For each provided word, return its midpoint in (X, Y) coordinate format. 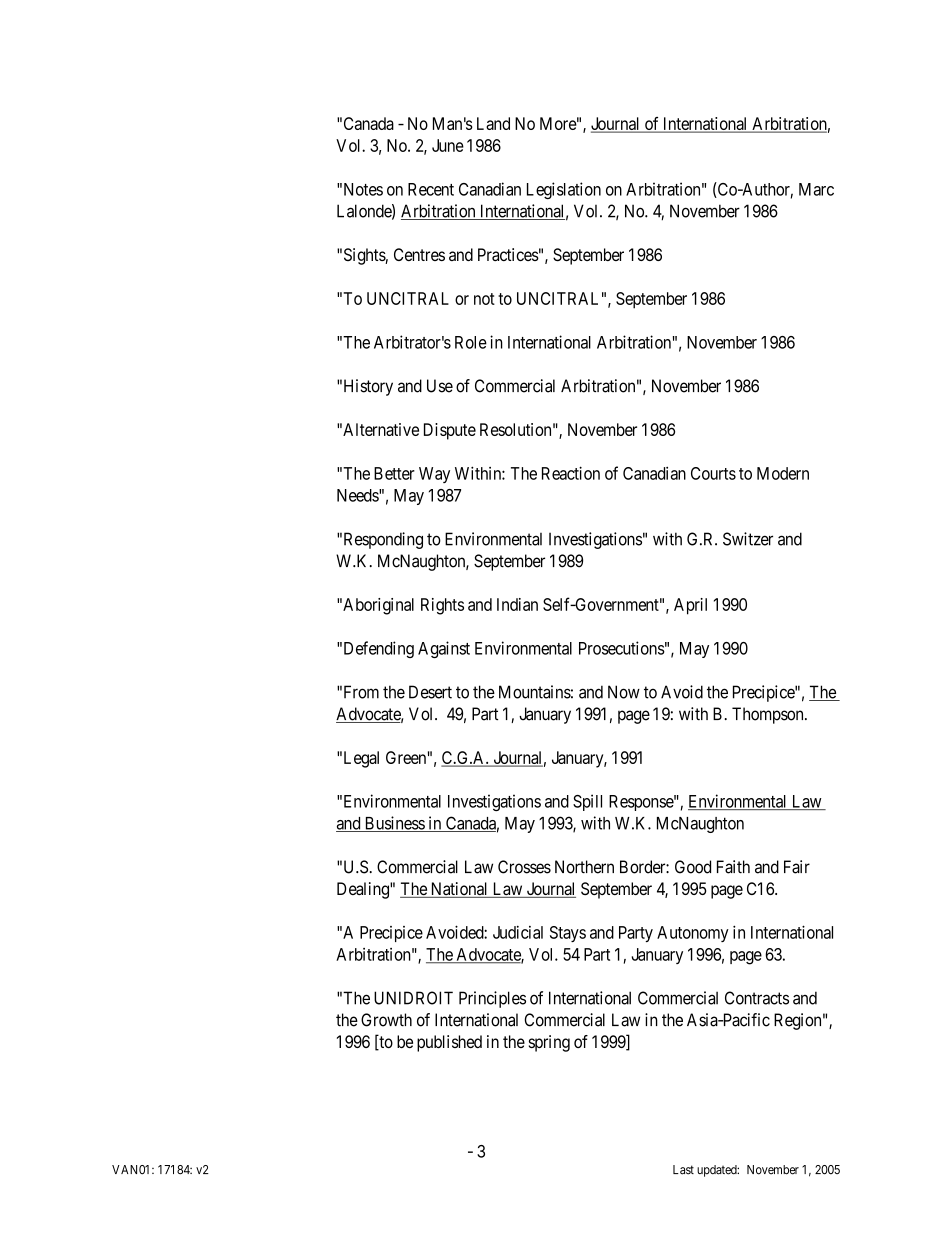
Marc (816, 189)
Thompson (769, 715)
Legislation (564, 190)
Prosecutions (622, 648)
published (449, 1043)
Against (444, 649)
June (448, 145)
